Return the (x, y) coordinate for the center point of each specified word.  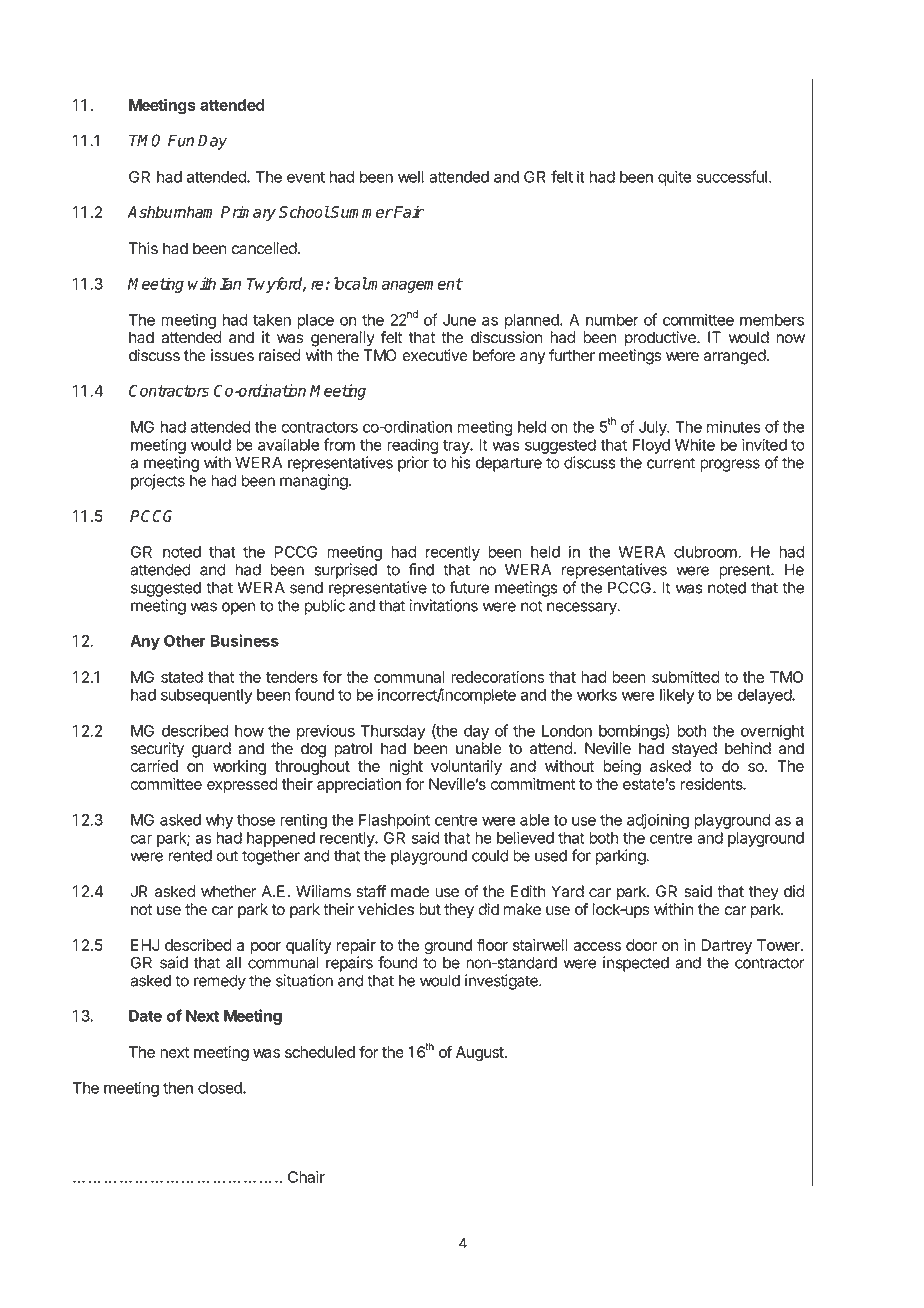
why (219, 821)
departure (509, 464)
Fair (408, 212)
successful (731, 176)
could (490, 856)
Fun (181, 140)
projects (158, 482)
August (481, 1053)
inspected (636, 964)
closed (221, 1088)
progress (730, 465)
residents (713, 784)
